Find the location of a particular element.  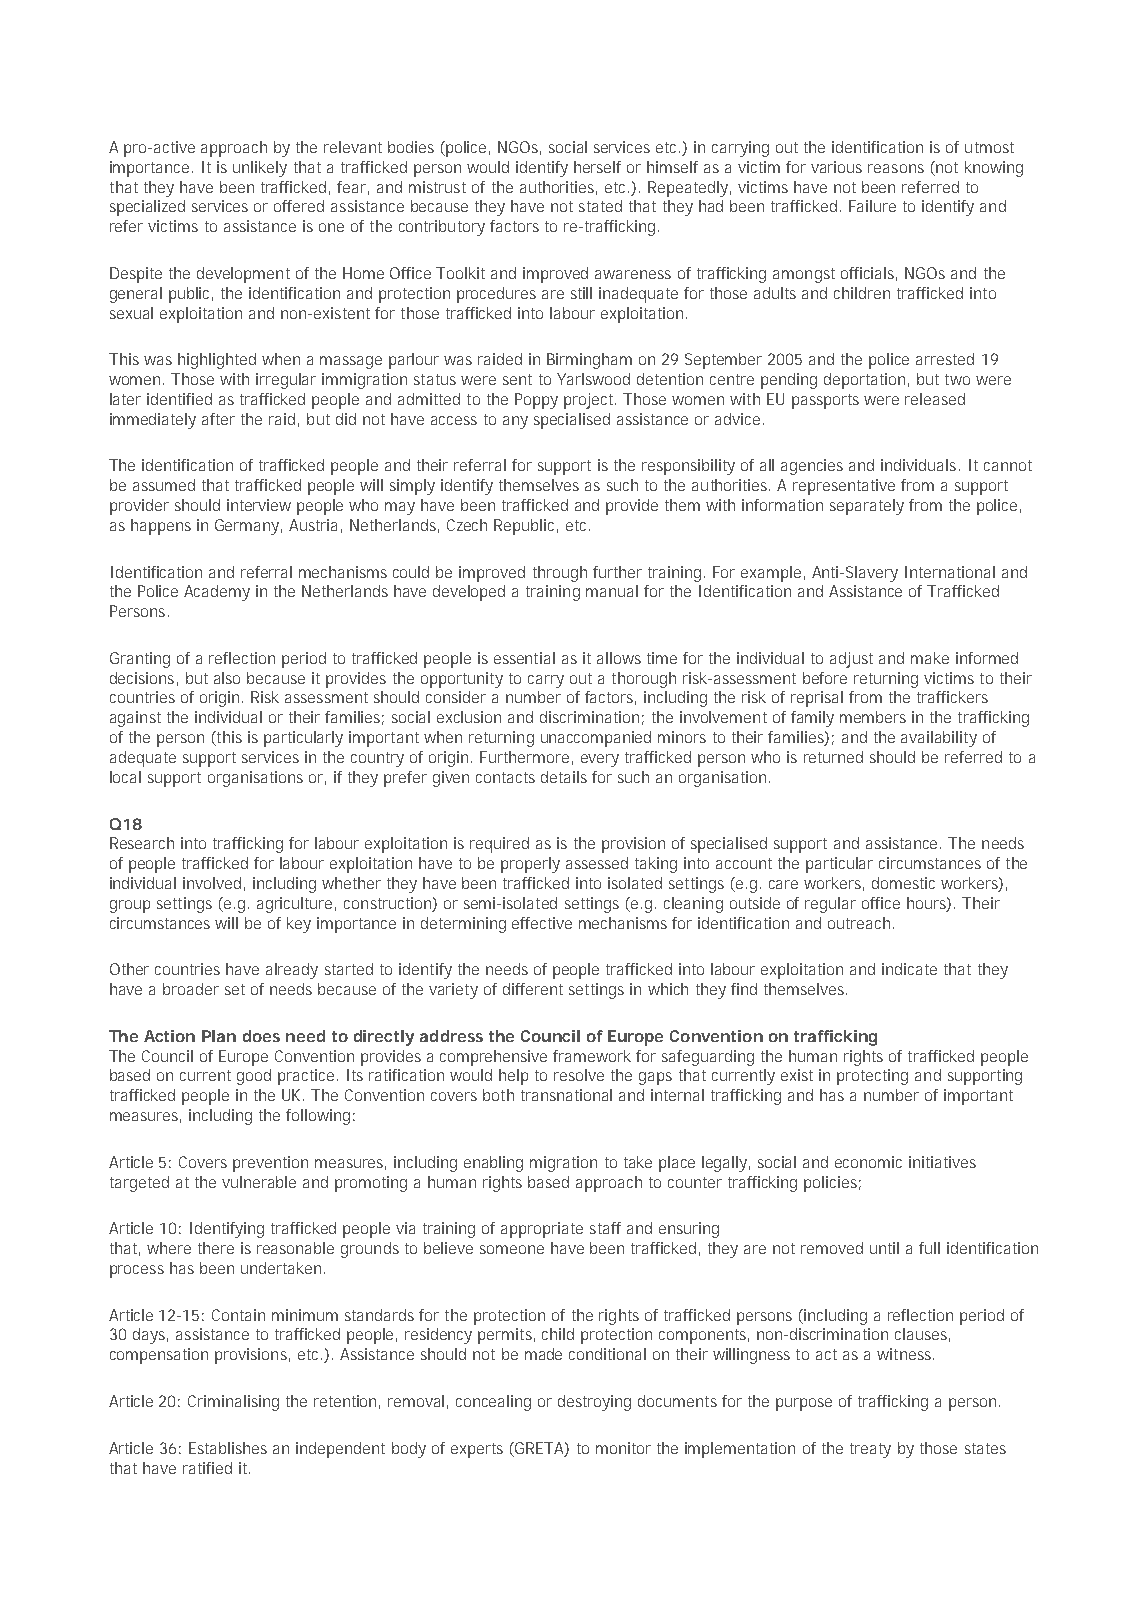

unlikely is located at coordinates (260, 169).
